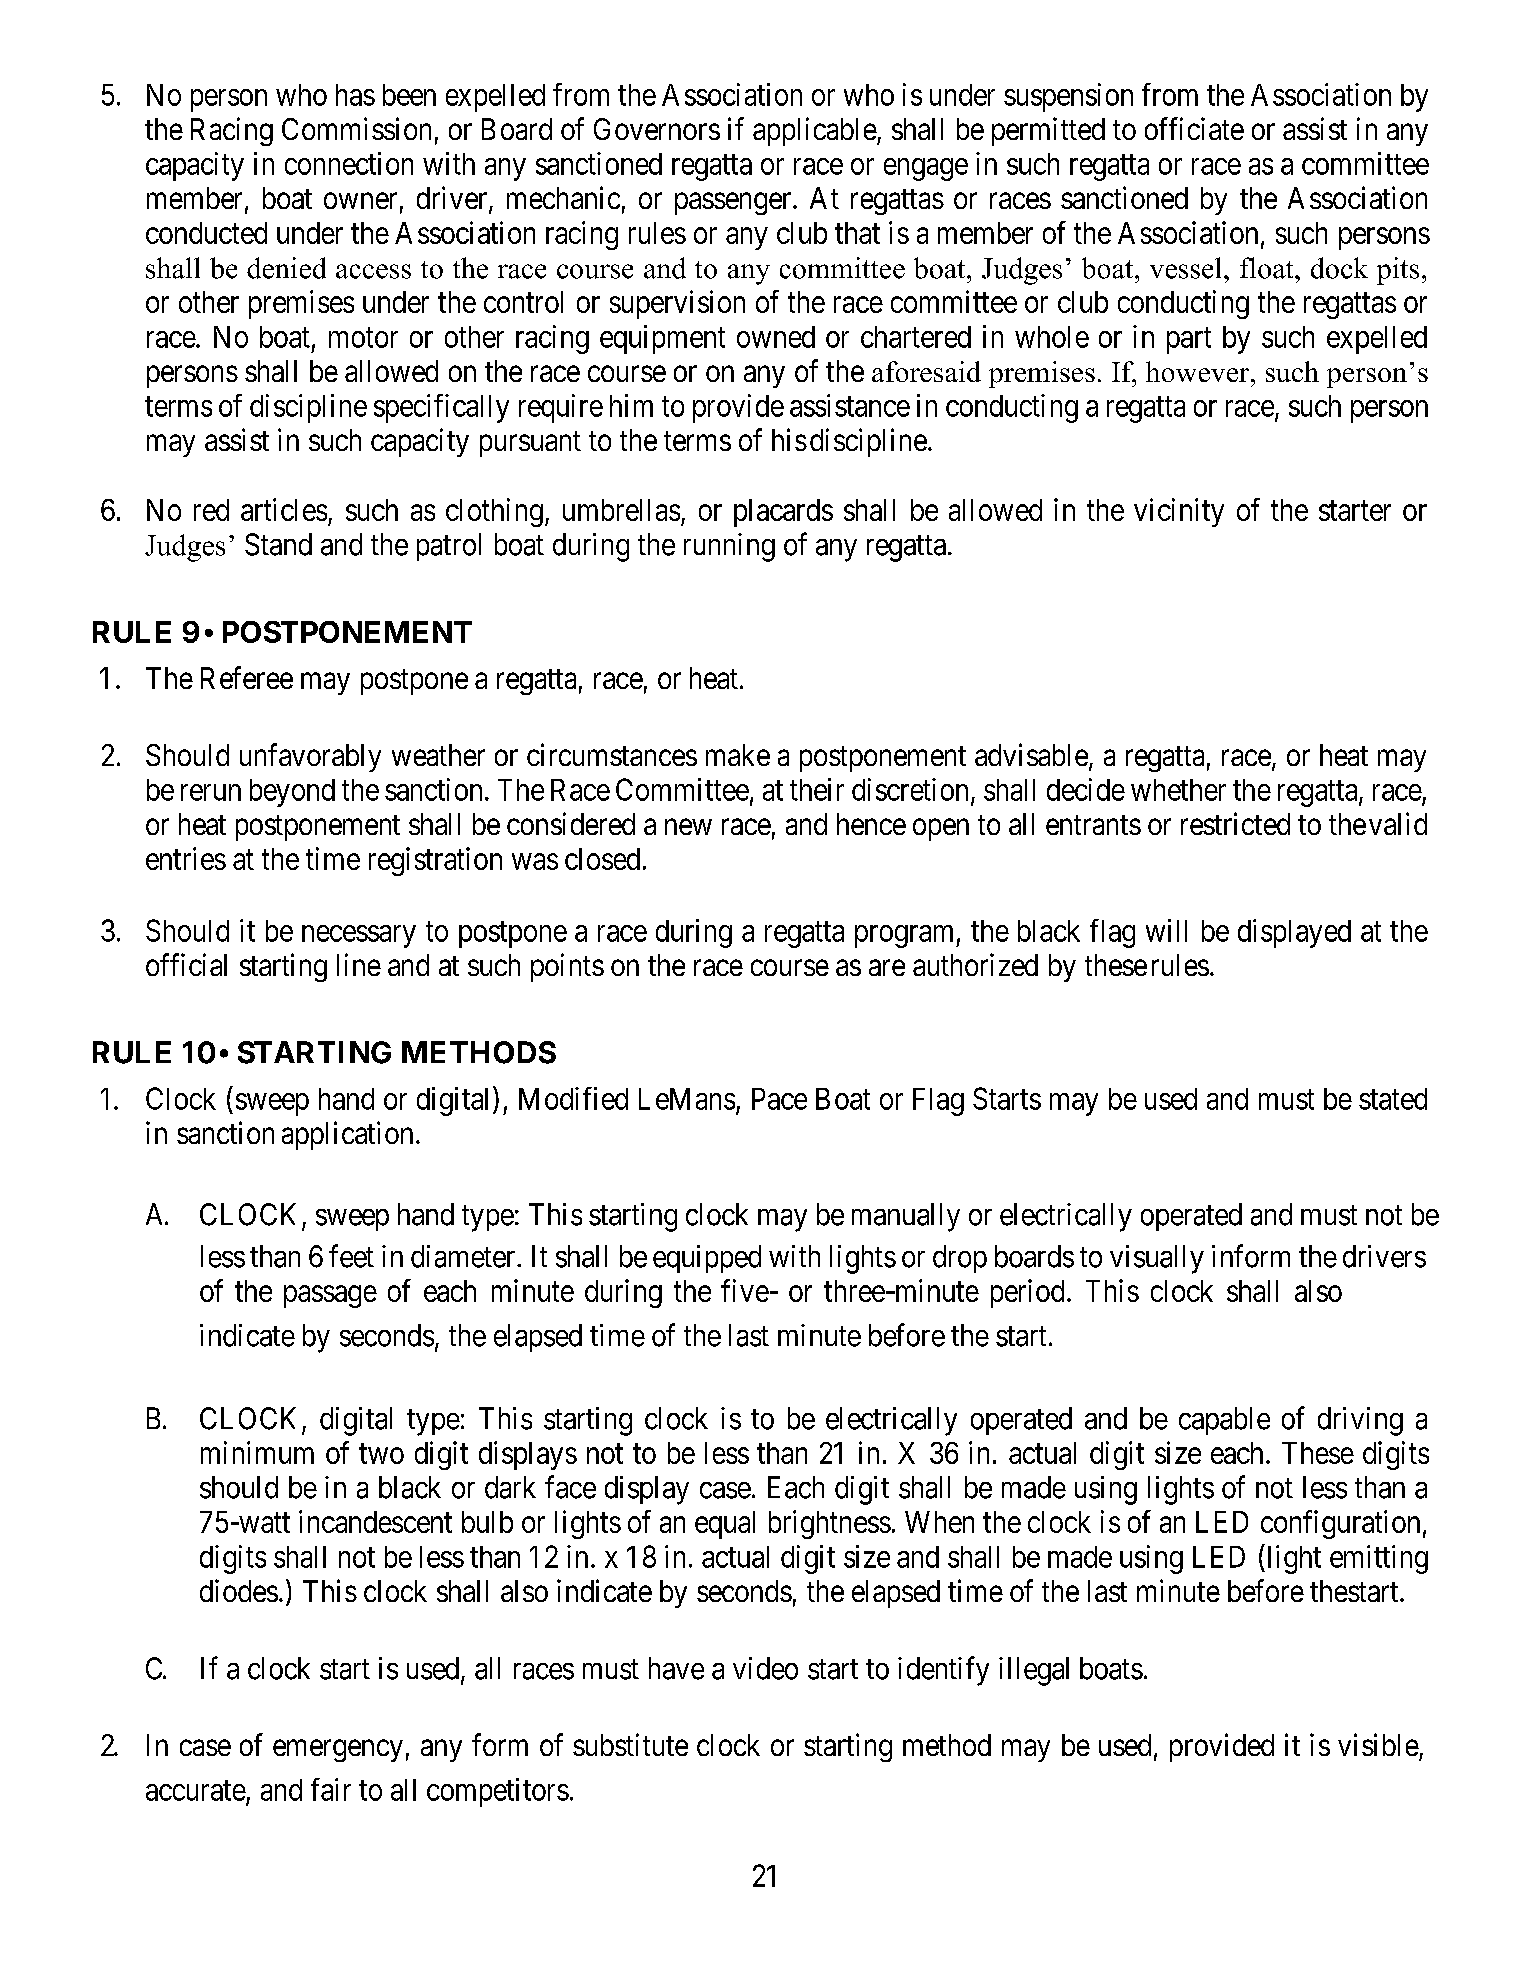 This document has height=1983, width=1532. Describe the element at coordinates (887, 968) in the document. I see `are` at that location.
